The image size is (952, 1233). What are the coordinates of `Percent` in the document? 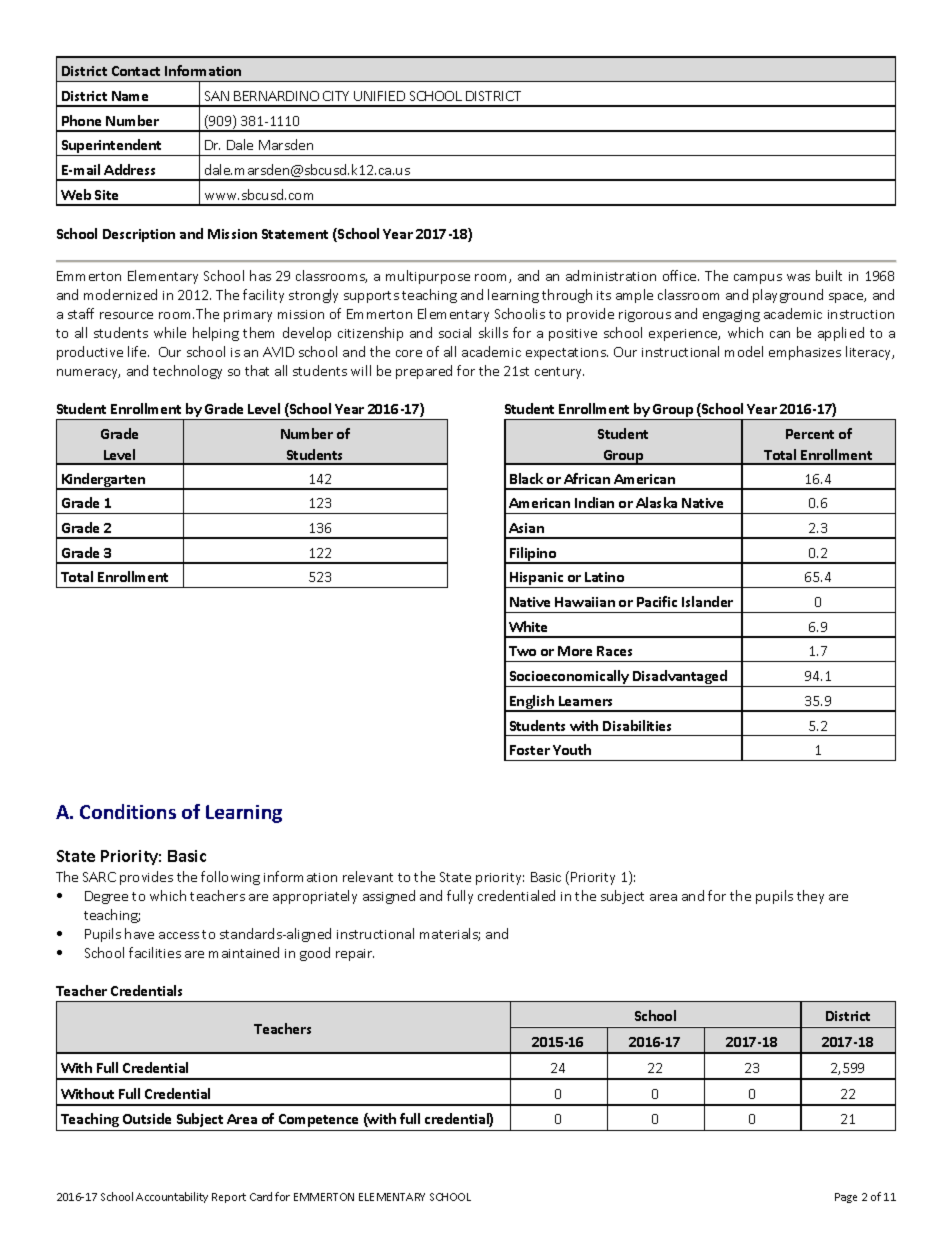 It's located at (810, 434).
